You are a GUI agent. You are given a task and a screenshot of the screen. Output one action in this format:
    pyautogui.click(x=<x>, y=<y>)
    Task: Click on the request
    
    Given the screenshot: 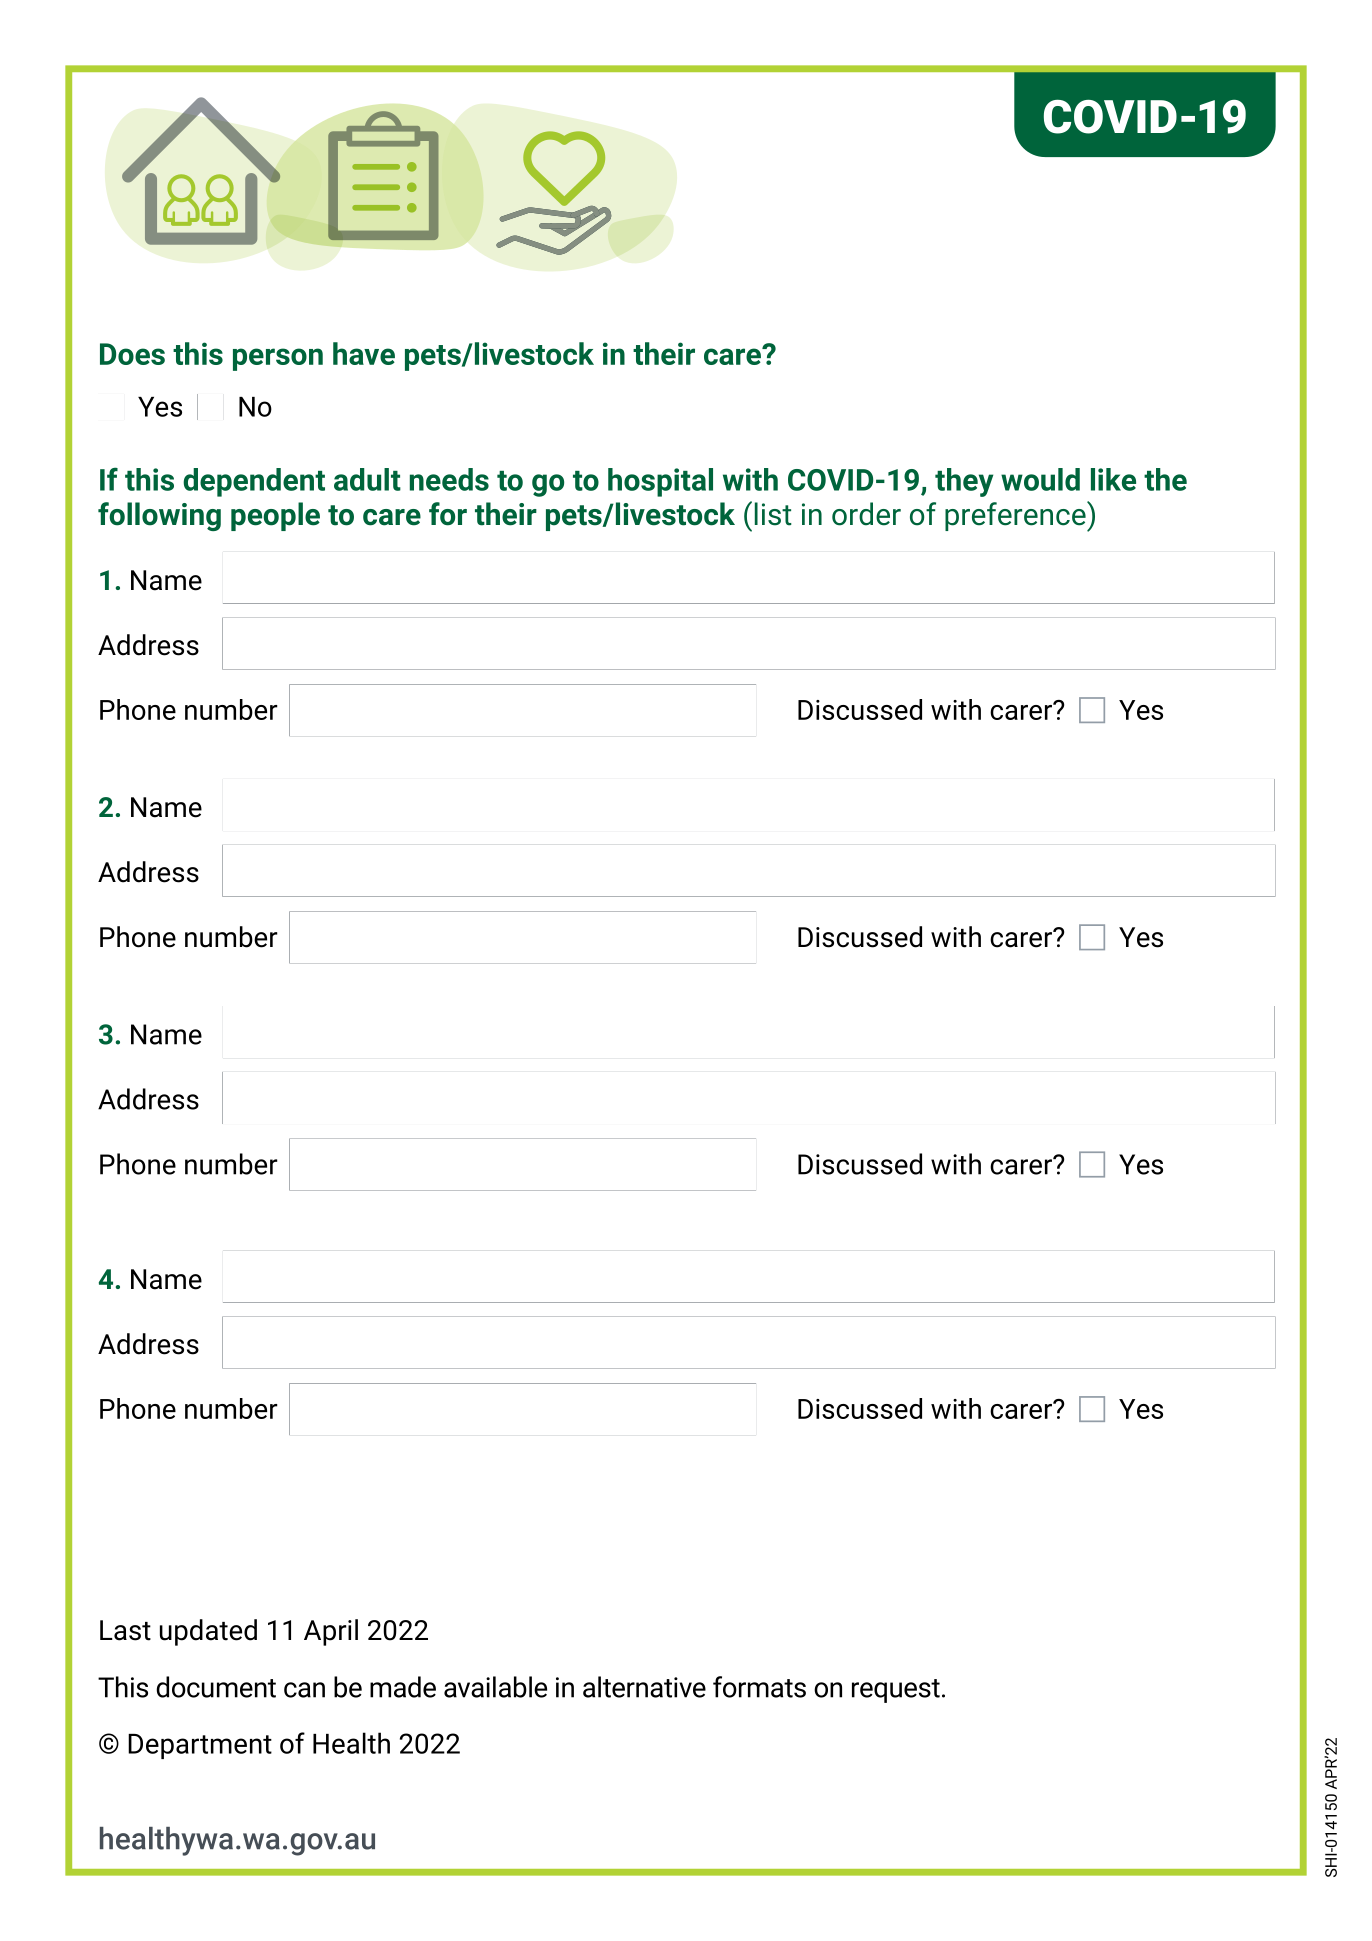 What is the action you would take?
    pyautogui.click(x=896, y=1691)
